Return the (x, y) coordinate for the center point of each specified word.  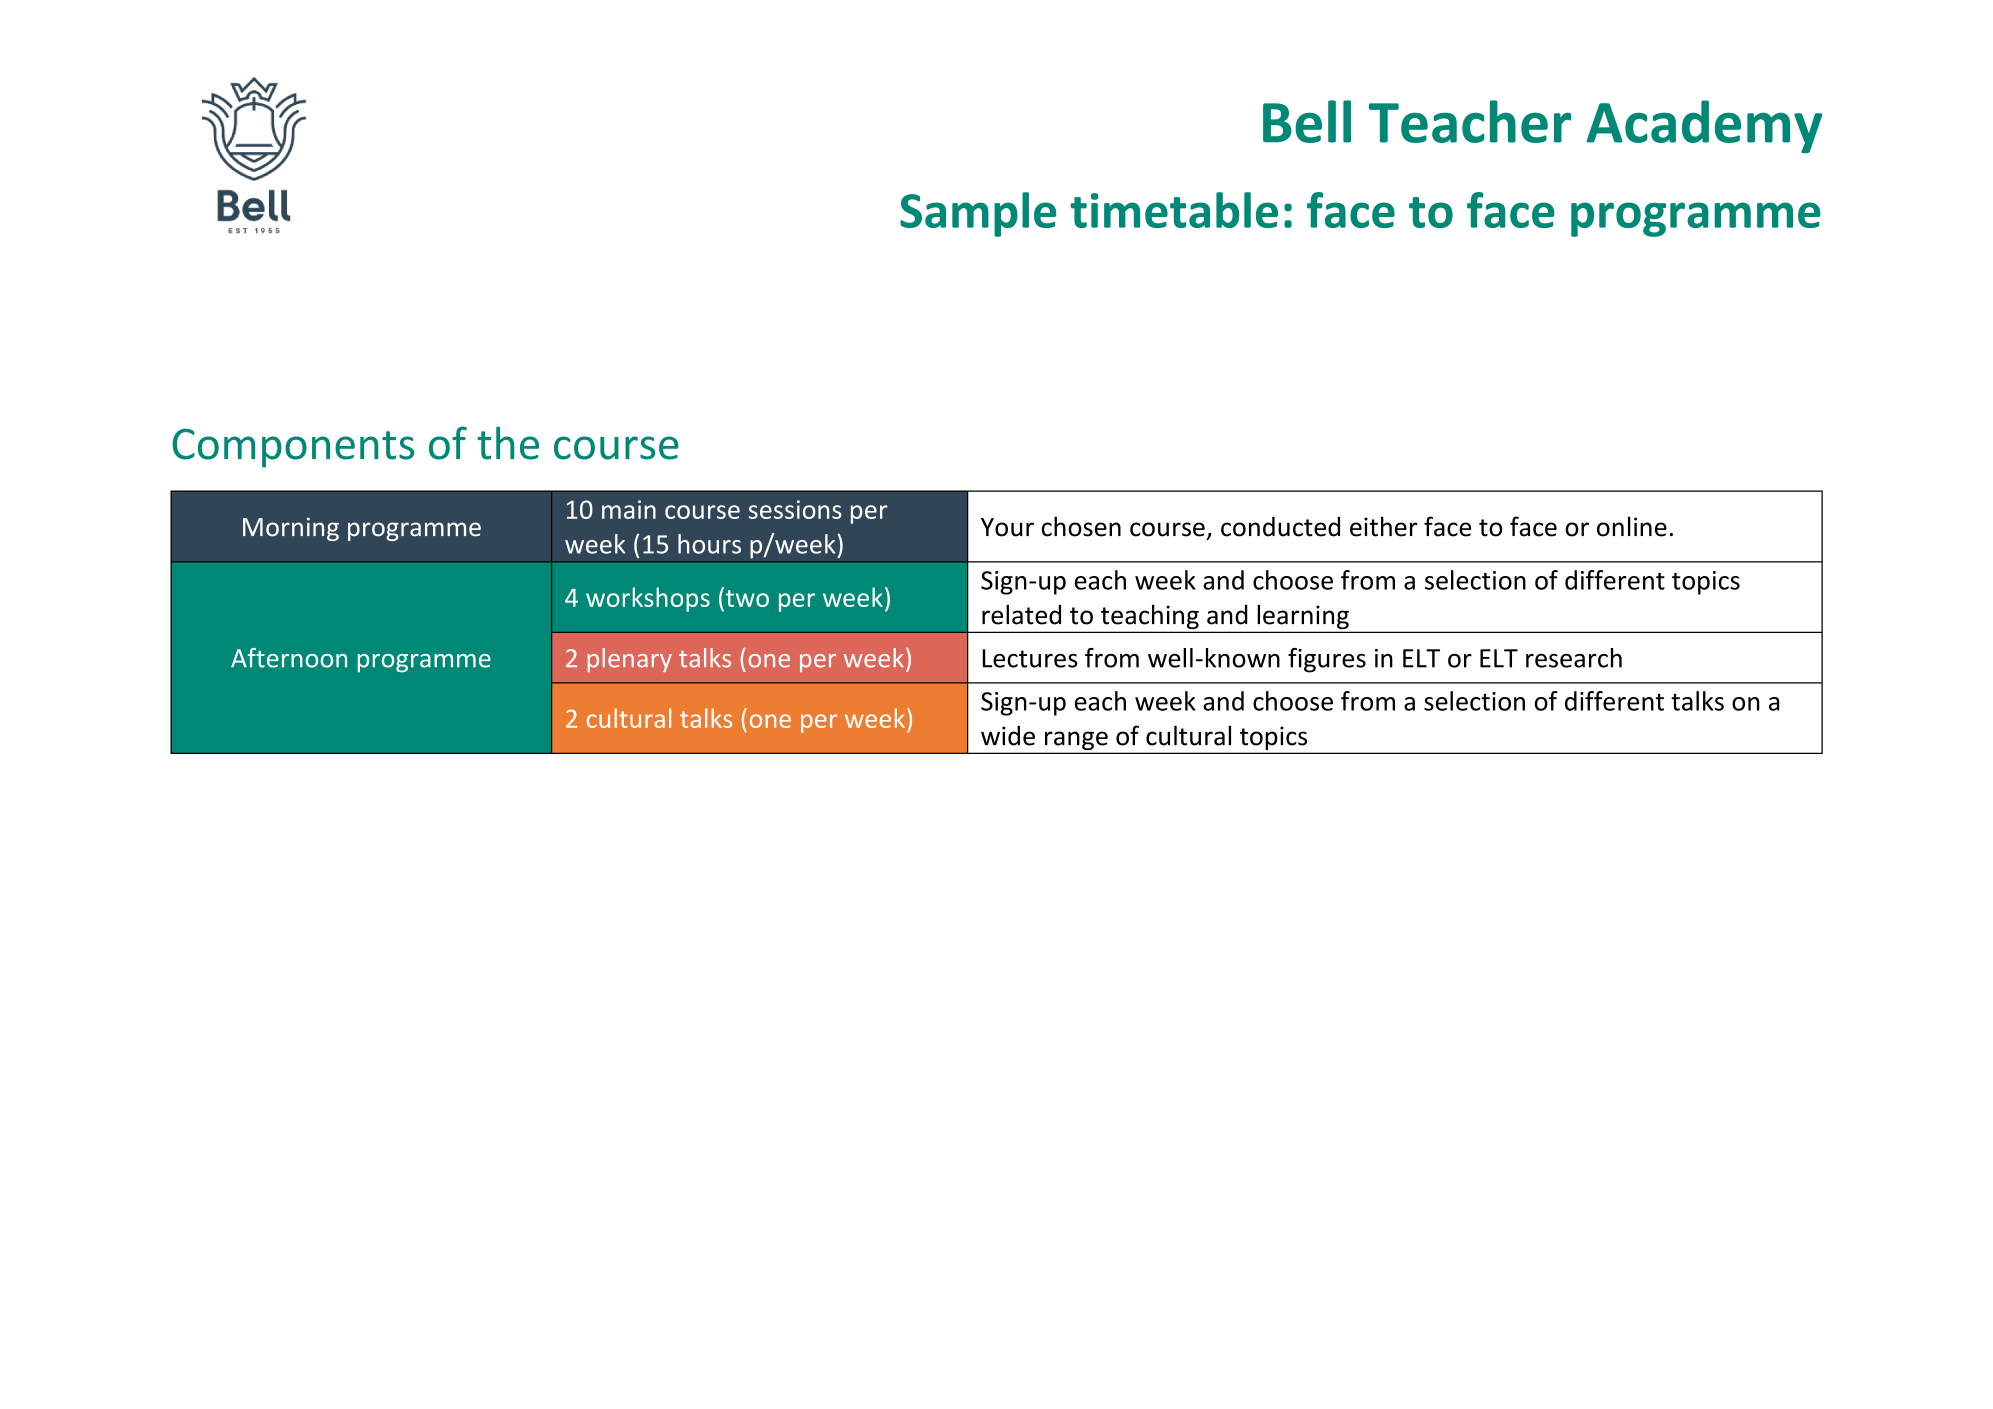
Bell (1307, 121)
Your (1007, 527)
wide (1008, 736)
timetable (1174, 210)
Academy (1704, 126)
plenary (630, 660)
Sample (978, 214)
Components (293, 448)
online (1632, 526)
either (1383, 526)
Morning (291, 529)
